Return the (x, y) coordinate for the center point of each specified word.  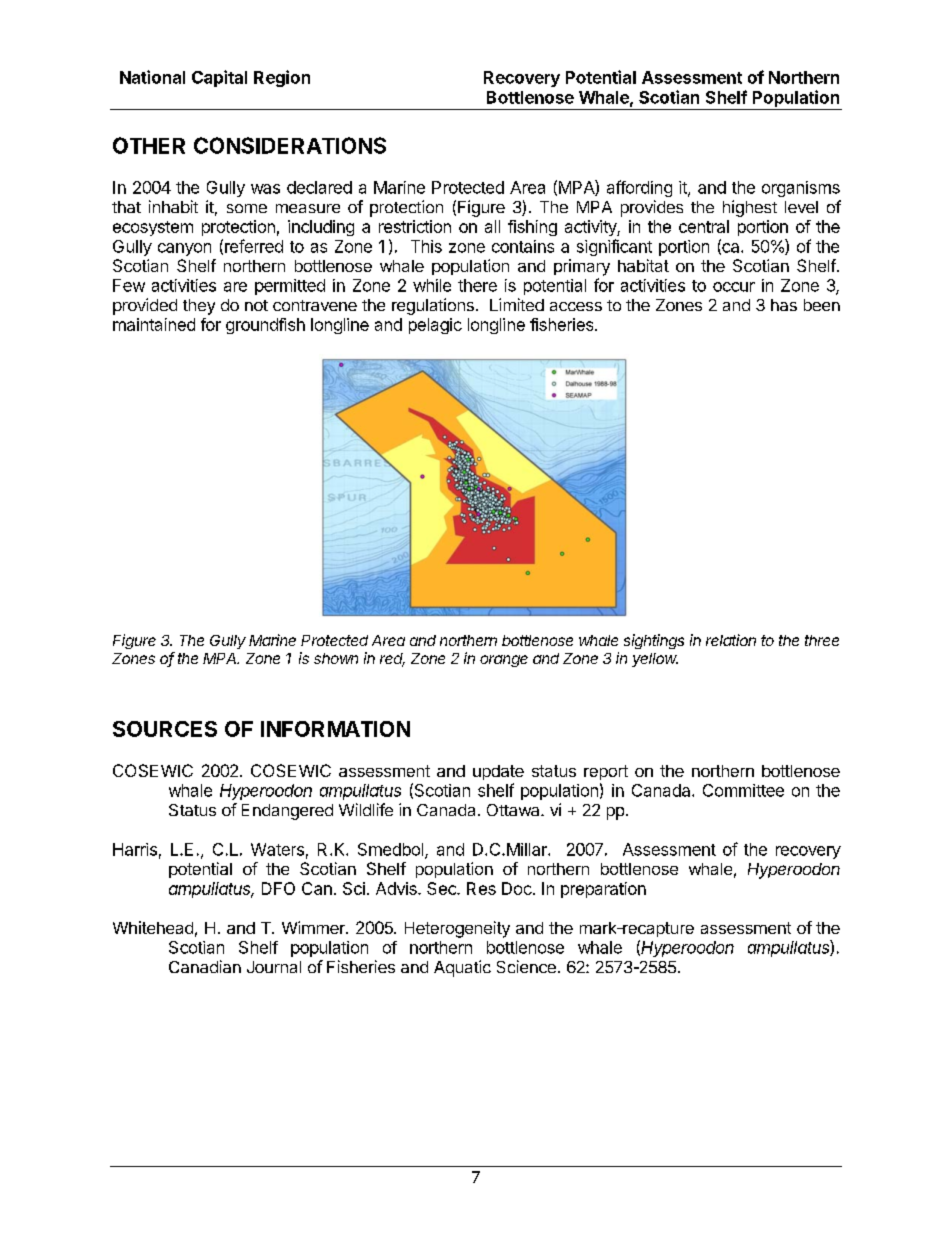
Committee (743, 790)
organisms (801, 189)
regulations (433, 306)
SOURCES (165, 729)
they (199, 307)
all (492, 226)
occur (734, 287)
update (498, 772)
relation (731, 640)
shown (336, 658)
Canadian (205, 966)
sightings (654, 641)
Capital (219, 78)
